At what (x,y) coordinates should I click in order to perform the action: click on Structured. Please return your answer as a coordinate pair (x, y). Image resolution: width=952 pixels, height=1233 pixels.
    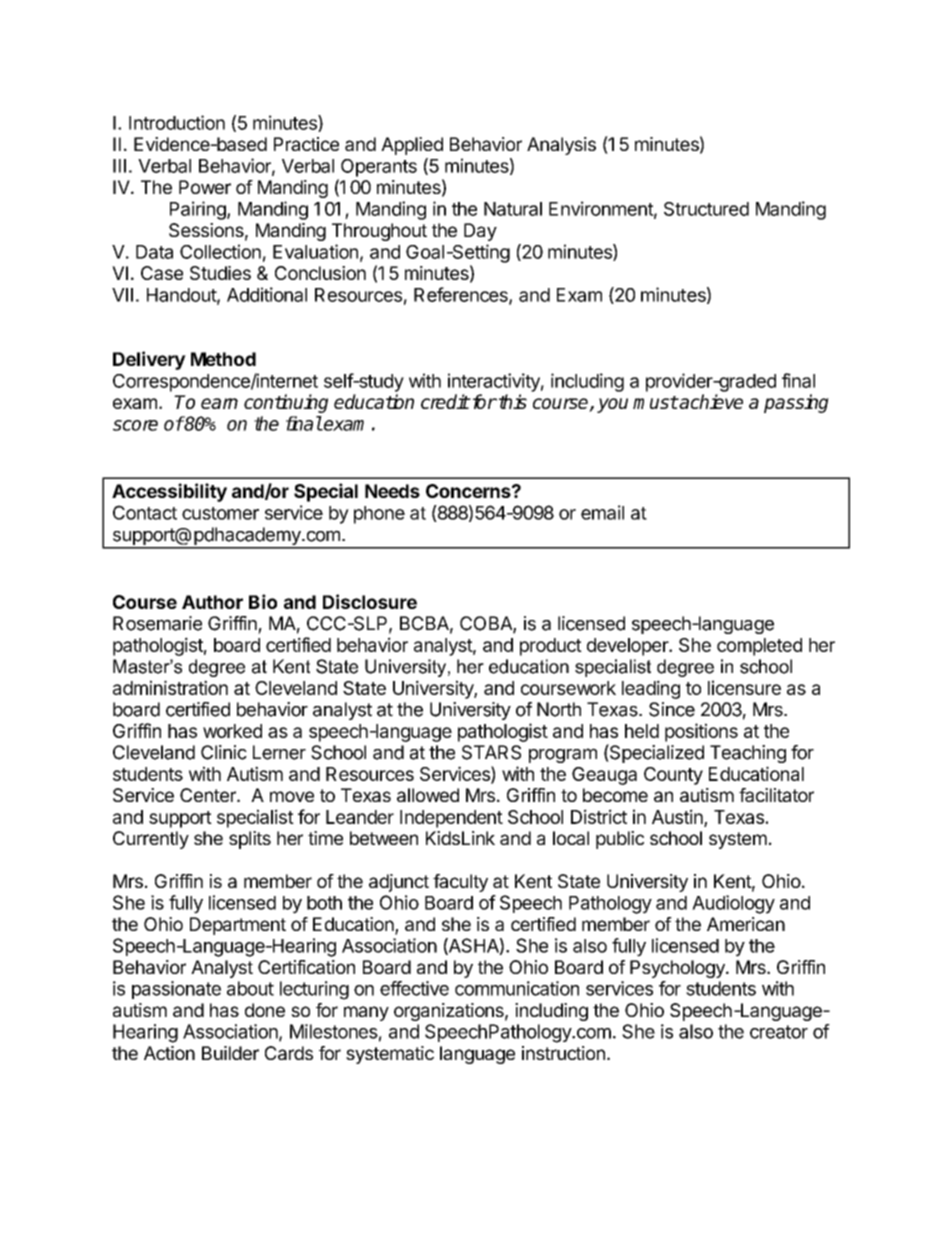
    Looking at the image, I should click on (706, 209).
